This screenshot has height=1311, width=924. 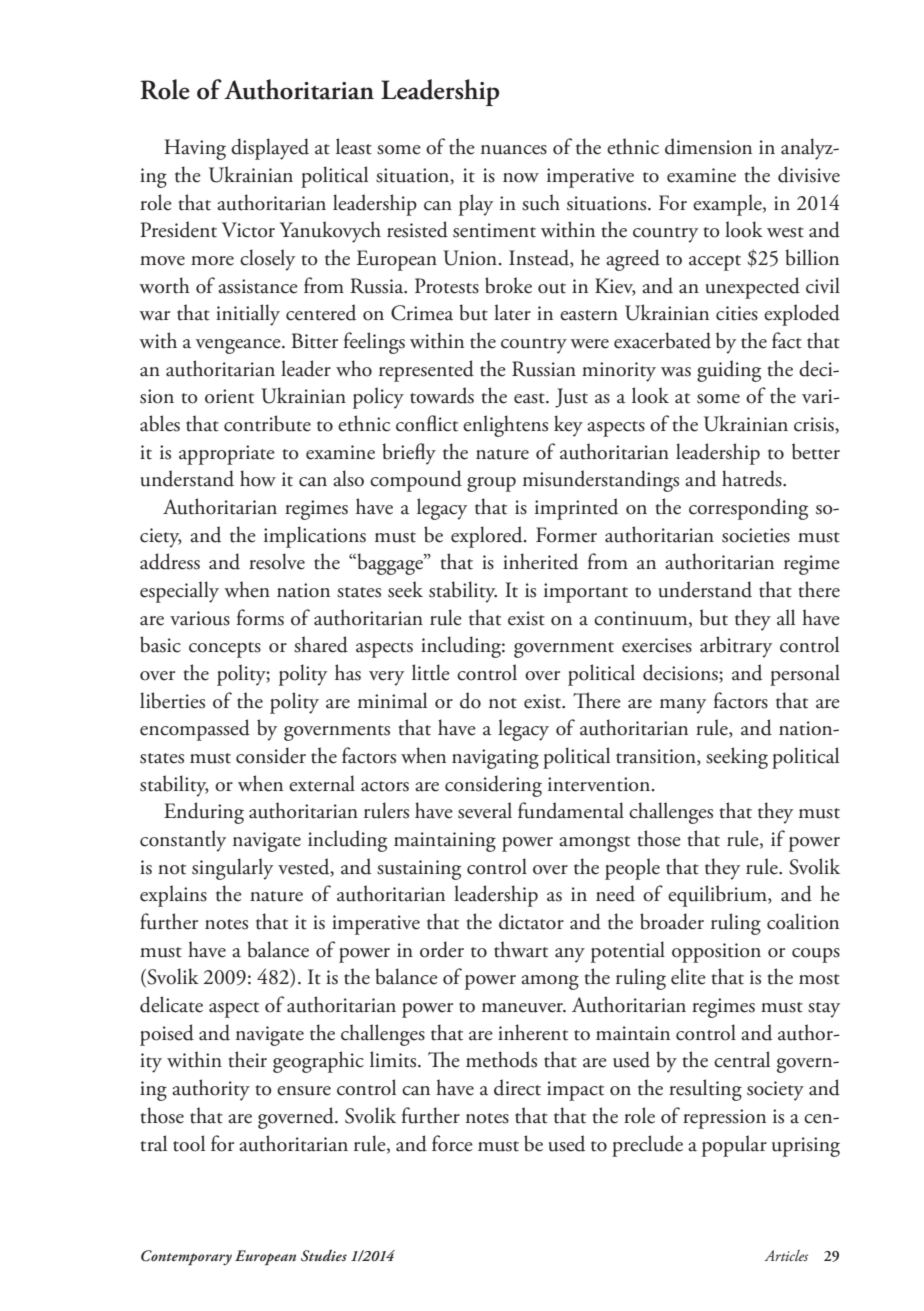 I want to click on opposition, so click(x=716, y=953).
